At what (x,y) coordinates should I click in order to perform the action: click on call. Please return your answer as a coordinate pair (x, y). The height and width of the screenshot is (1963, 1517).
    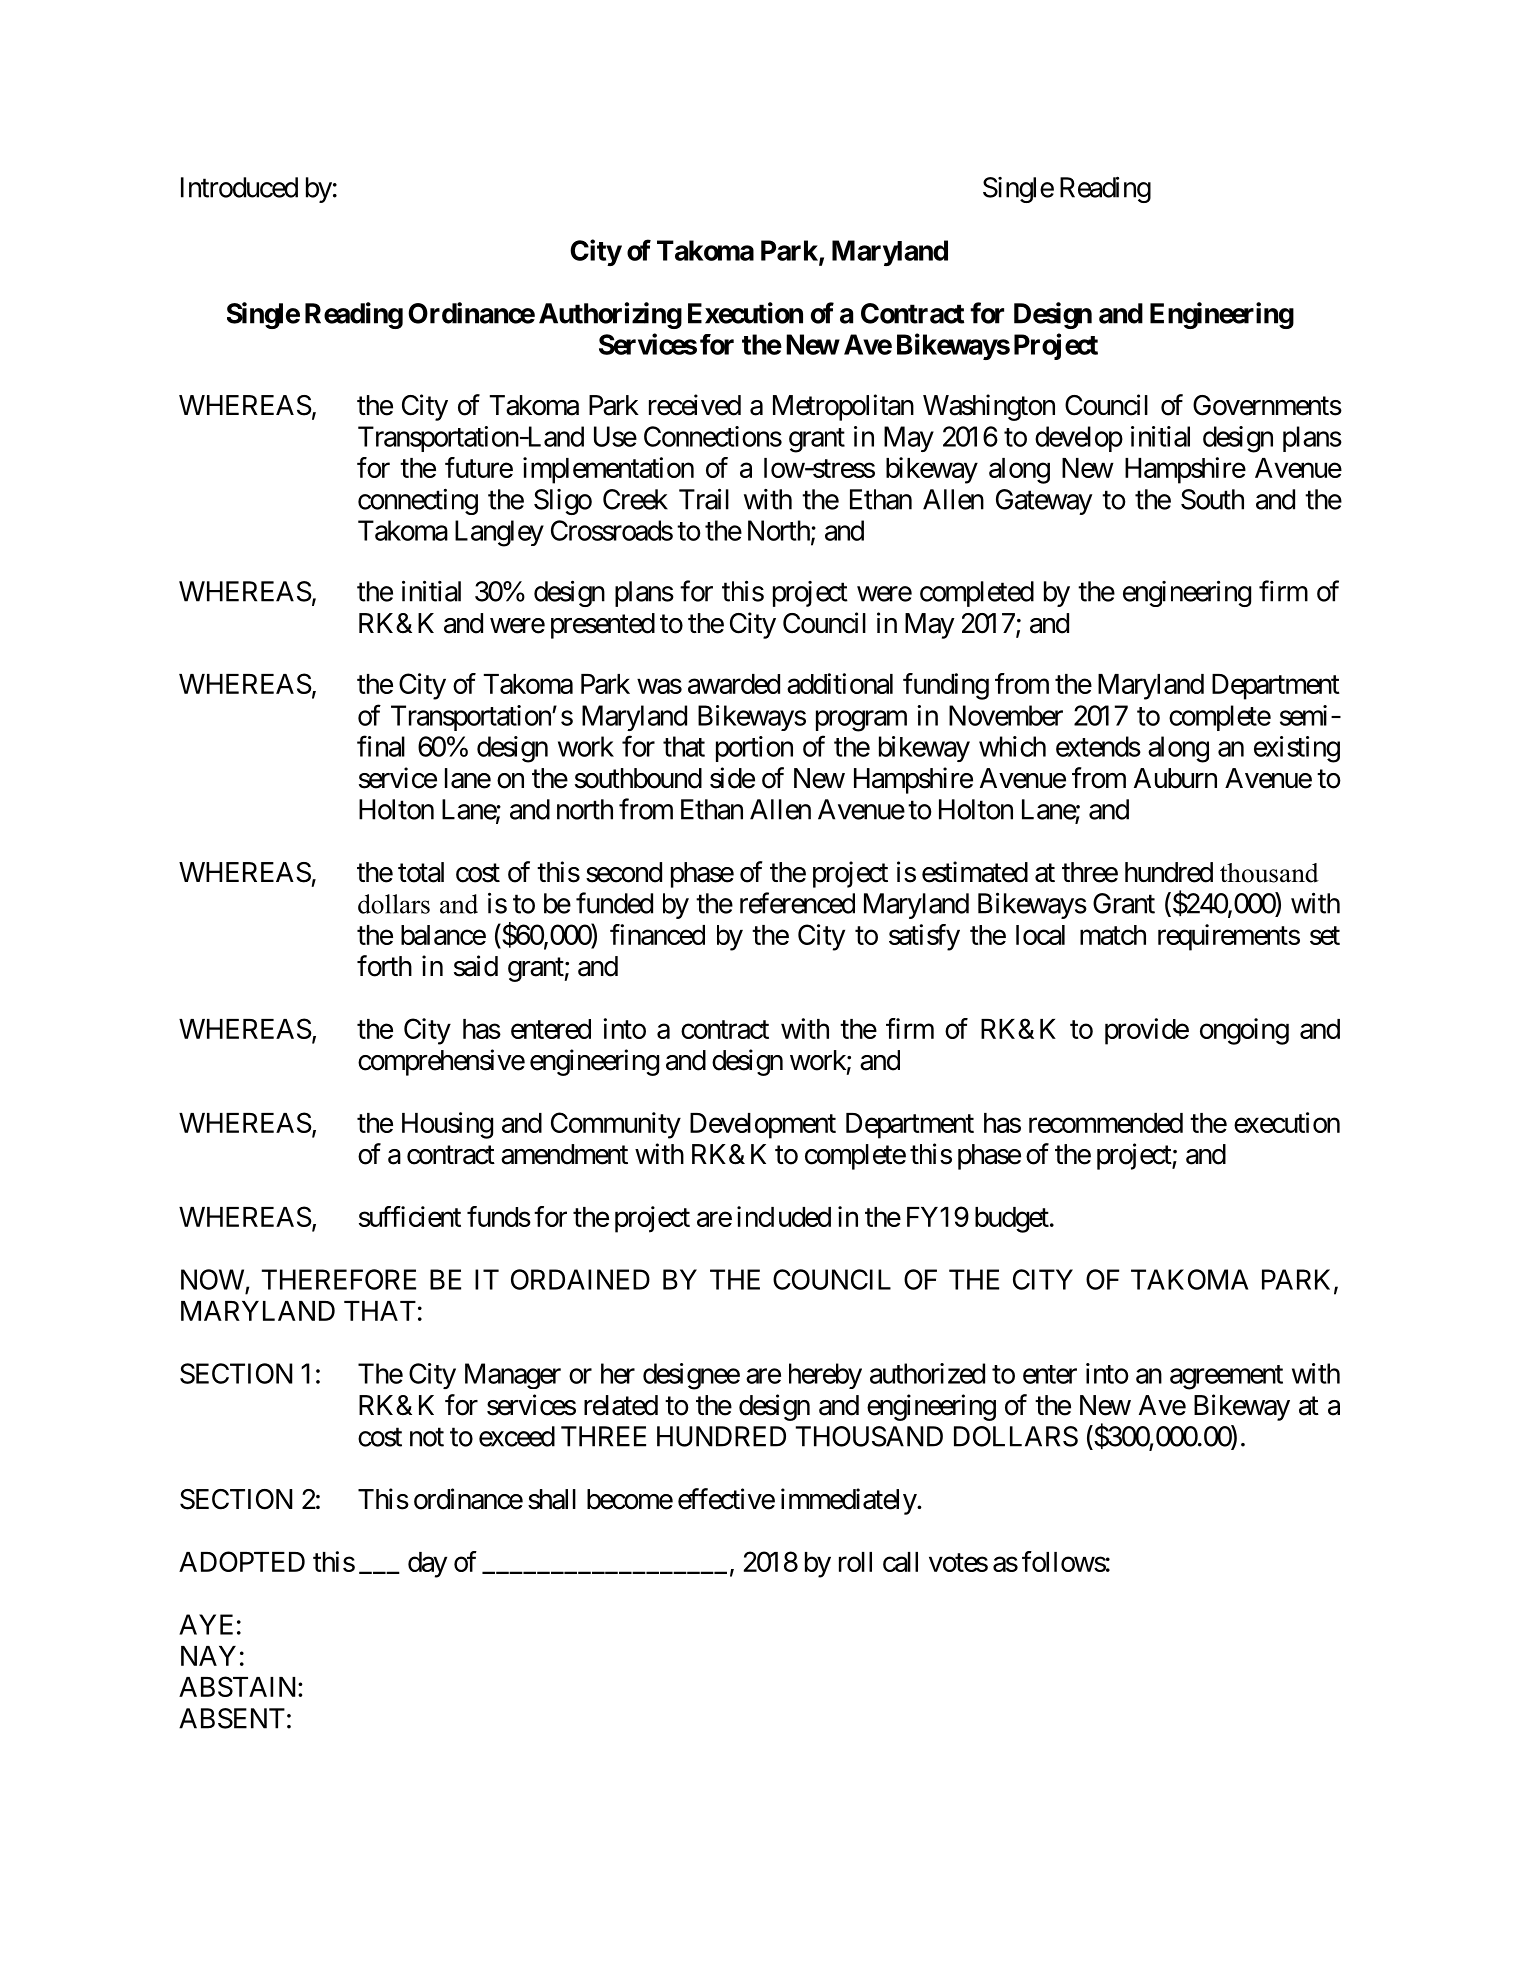
    Looking at the image, I should click on (900, 1562).
